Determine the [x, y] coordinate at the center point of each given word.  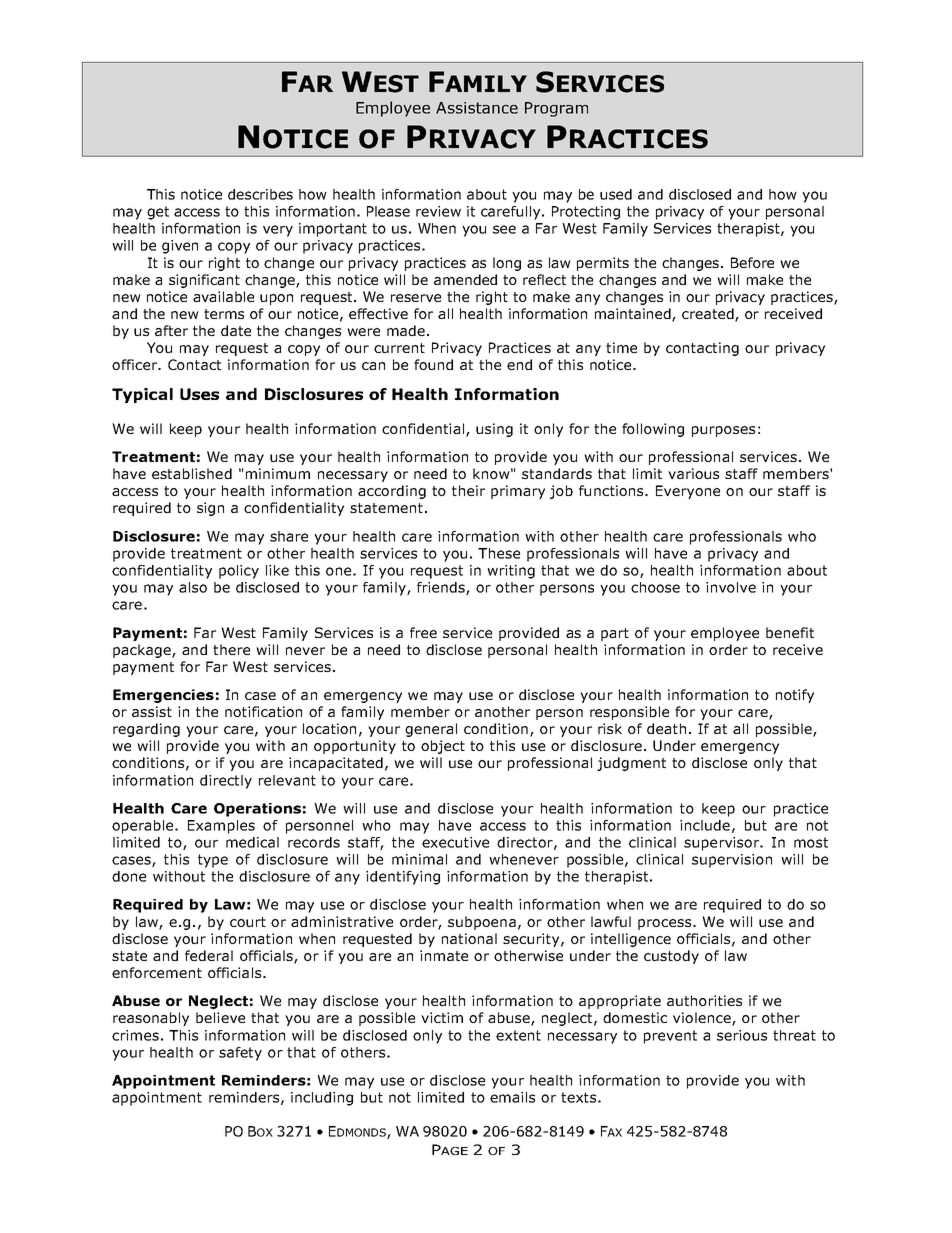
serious [742, 1035]
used [616, 194]
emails [512, 1097]
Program [556, 109]
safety [240, 1054]
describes [260, 194]
